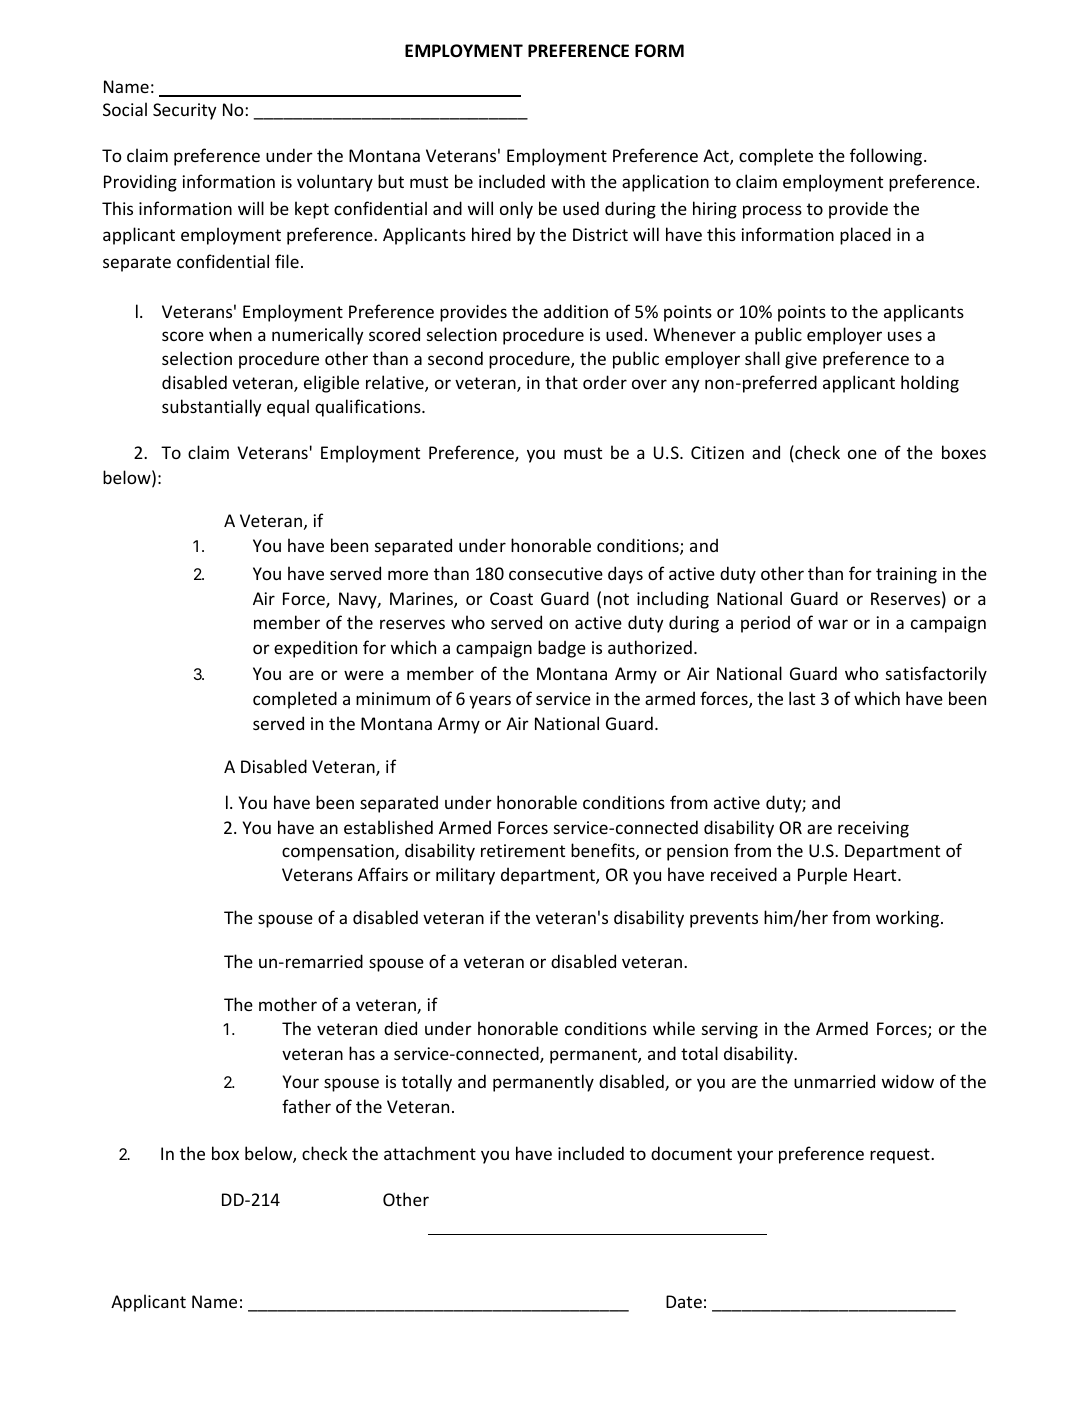 Image resolution: width=1090 pixels, height=1411 pixels. I want to click on consecutive, so click(556, 573).
